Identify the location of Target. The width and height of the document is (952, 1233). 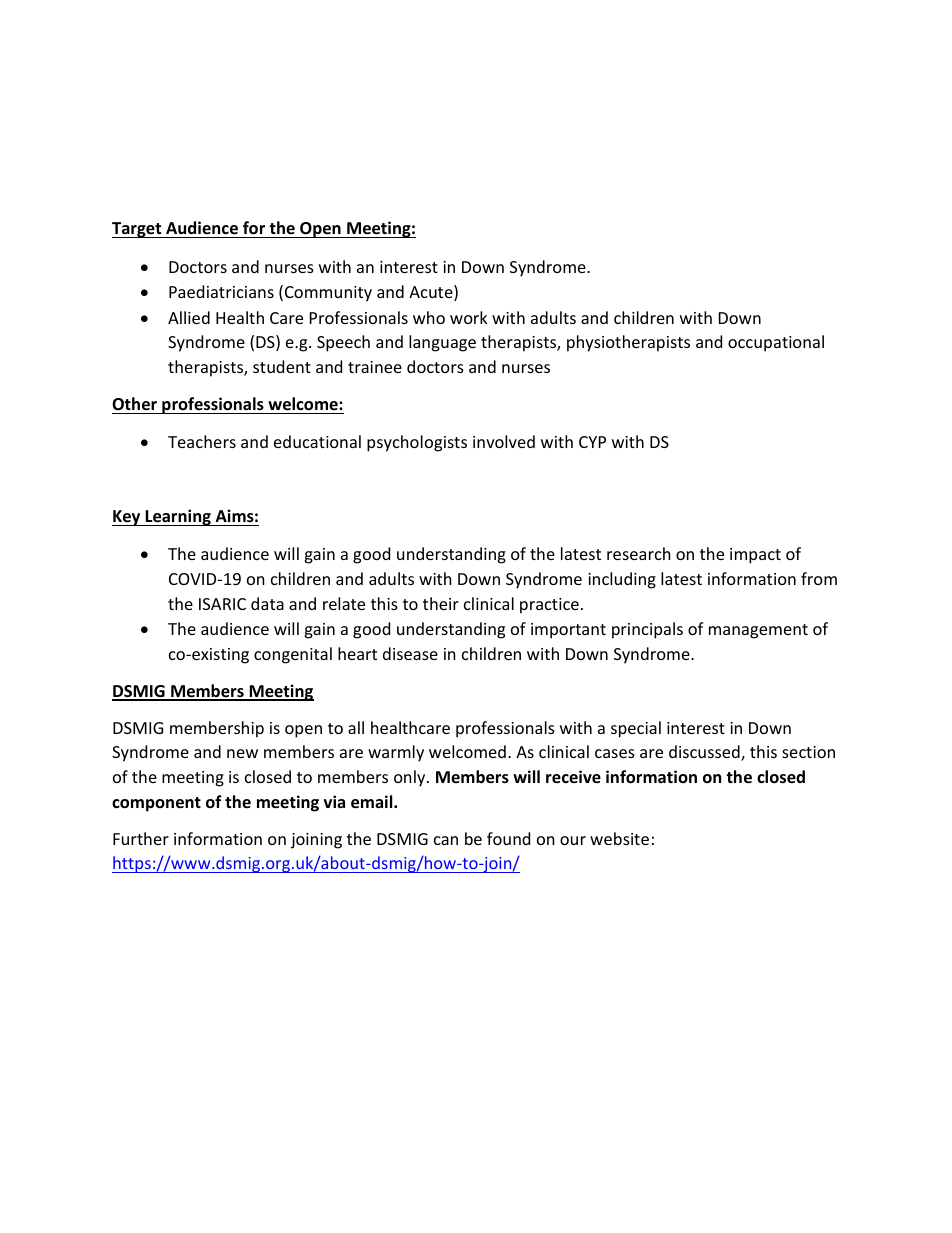
(138, 230).
